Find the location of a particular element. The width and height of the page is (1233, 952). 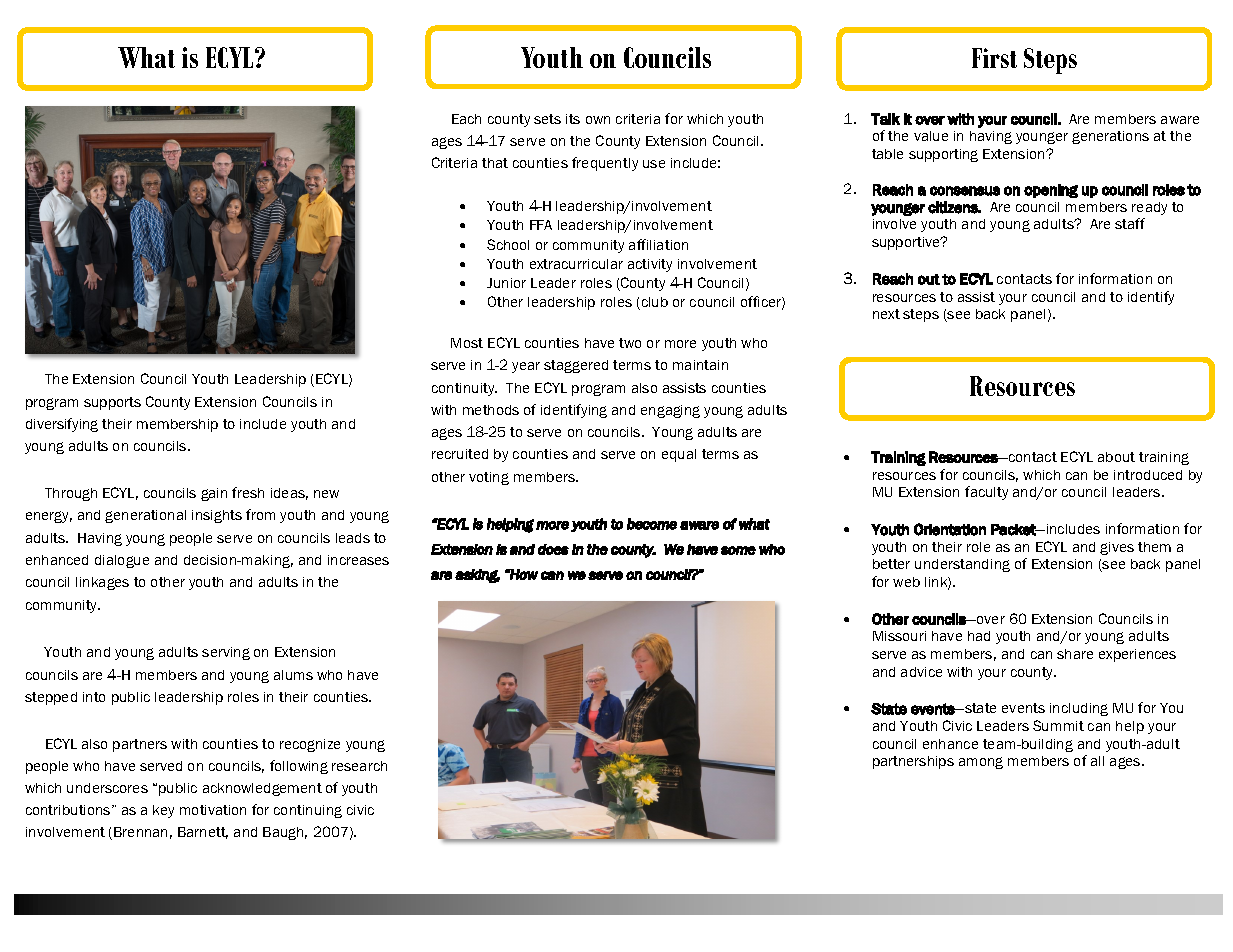

equal is located at coordinates (679, 455).
